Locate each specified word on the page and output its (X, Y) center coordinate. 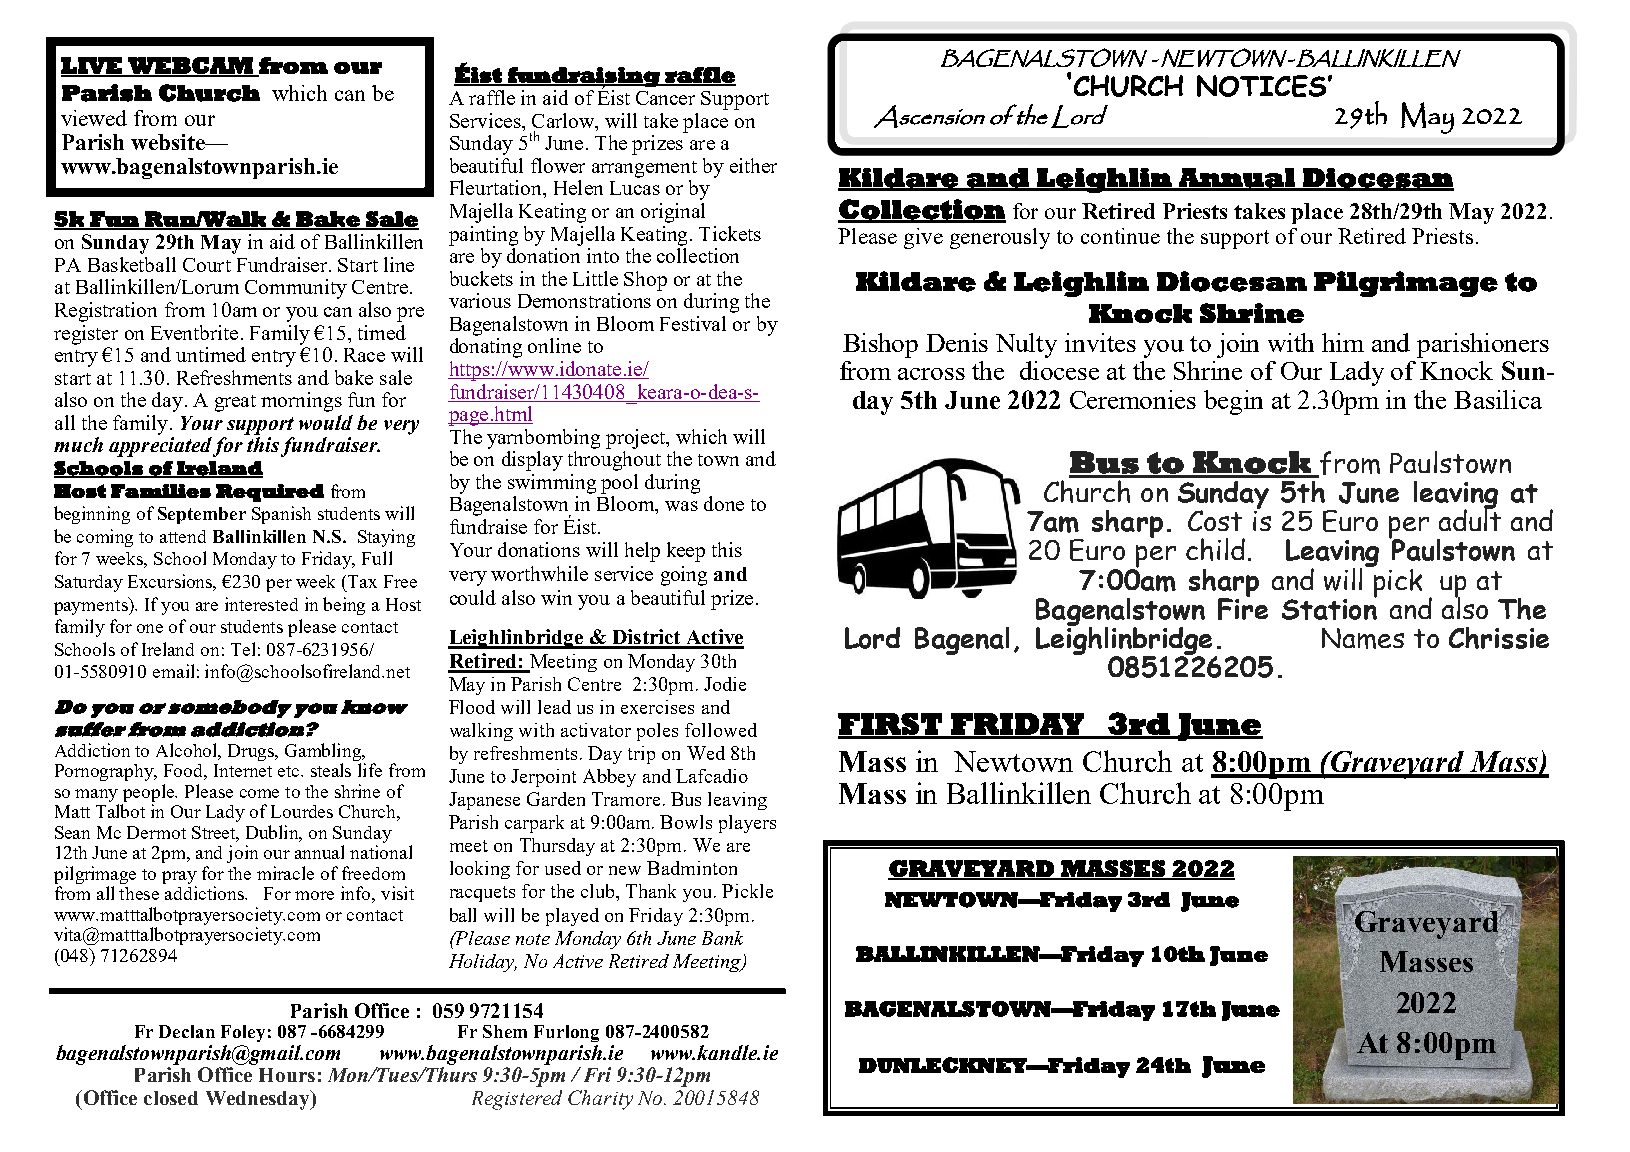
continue (1120, 236)
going (684, 576)
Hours (287, 1075)
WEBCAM (190, 66)
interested (261, 604)
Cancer (665, 98)
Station (1329, 608)
